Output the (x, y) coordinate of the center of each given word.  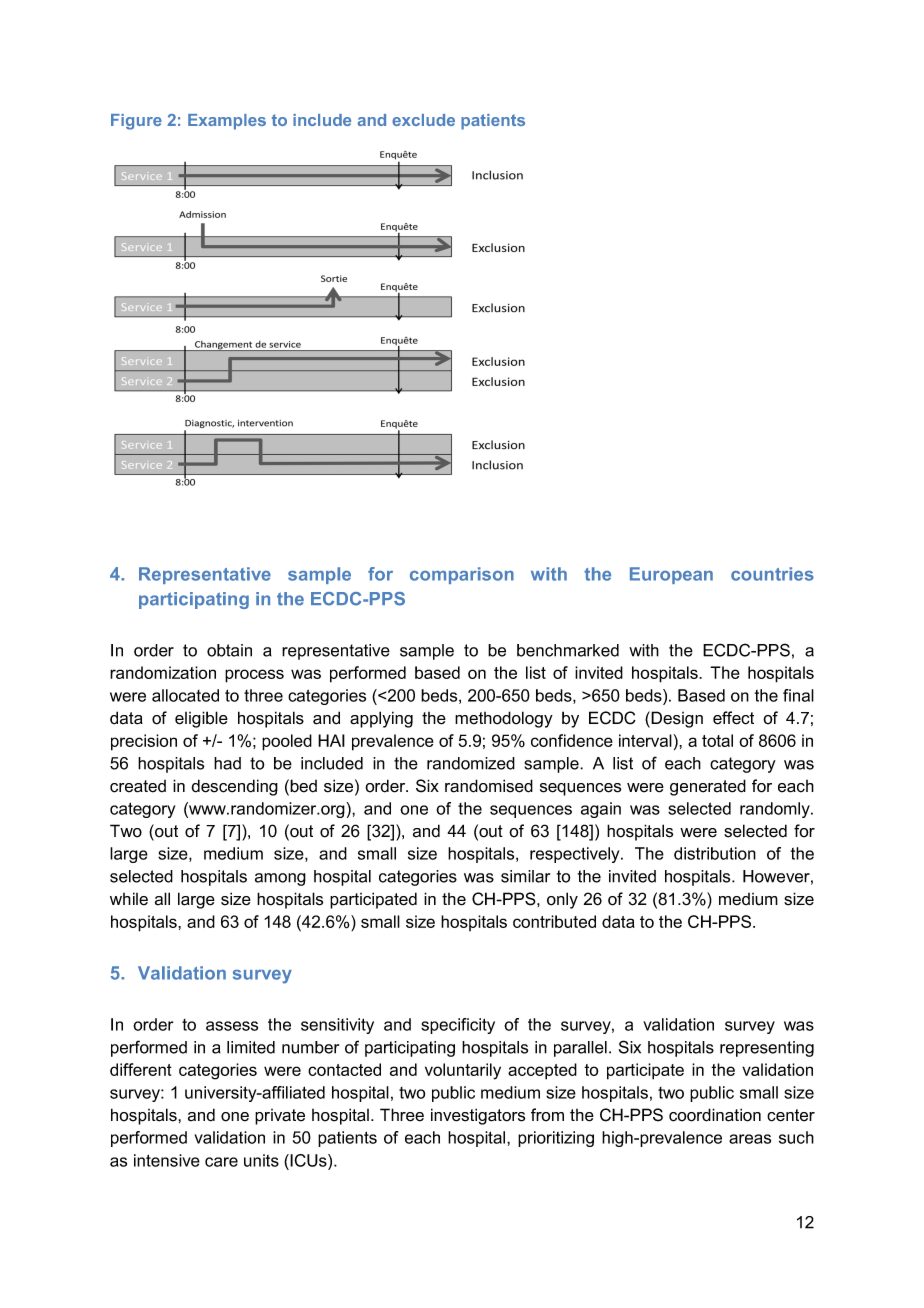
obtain (229, 650)
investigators (478, 1116)
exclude (423, 120)
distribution (715, 853)
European (671, 575)
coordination (715, 1115)
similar (525, 876)
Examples (227, 122)
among (280, 879)
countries (772, 574)
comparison (462, 575)
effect (733, 718)
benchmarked (568, 650)
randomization (163, 672)
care (221, 1162)
